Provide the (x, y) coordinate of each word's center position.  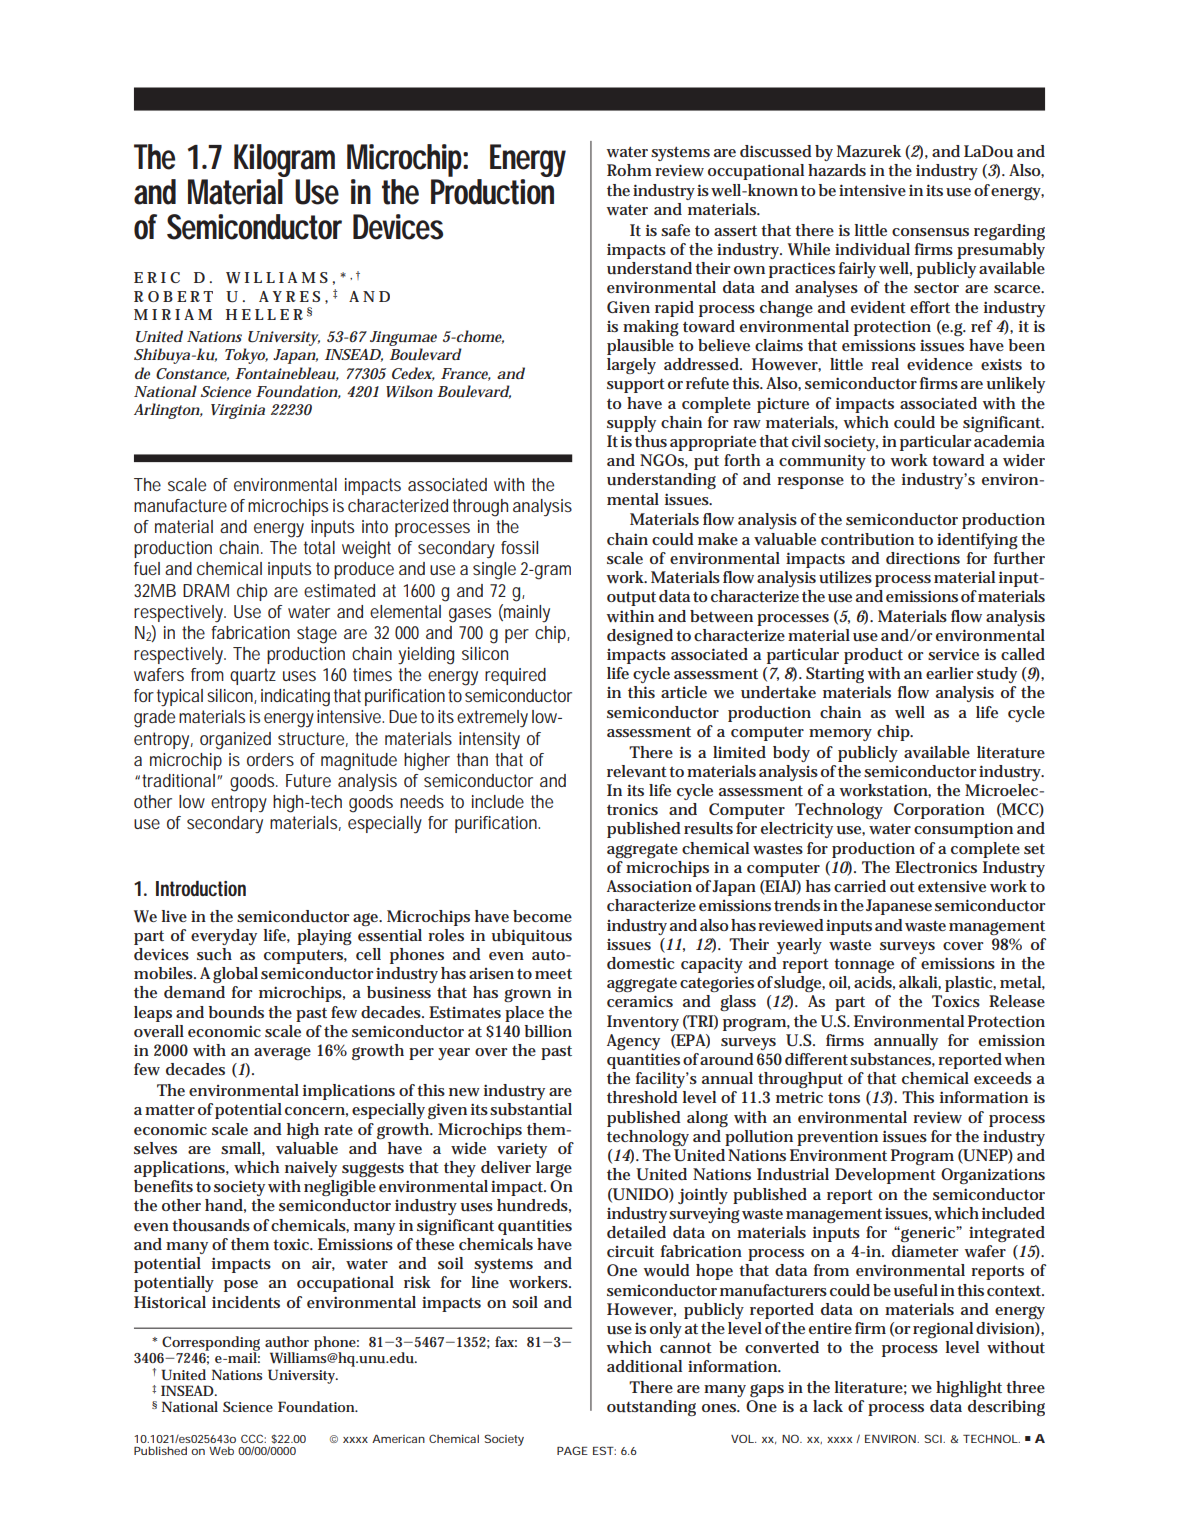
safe (675, 230)
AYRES (289, 296)
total (319, 547)
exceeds (1003, 1078)
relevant (637, 771)
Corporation (939, 811)
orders (270, 759)
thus (651, 441)
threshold (642, 1097)
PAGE (572, 1450)
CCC (253, 1438)
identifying (977, 541)
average (282, 1053)
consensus (930, 232)
